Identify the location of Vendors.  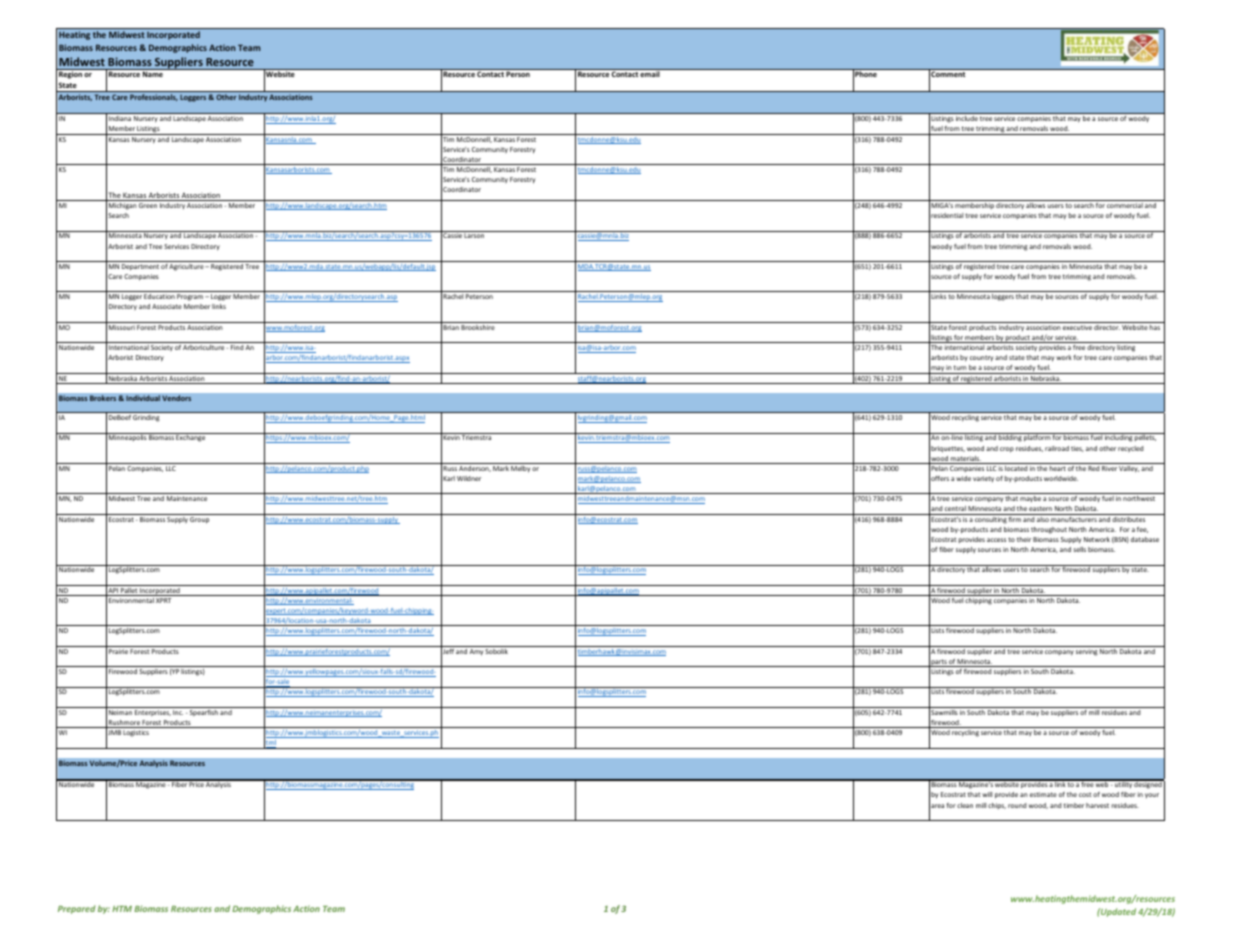
(176, 398).
